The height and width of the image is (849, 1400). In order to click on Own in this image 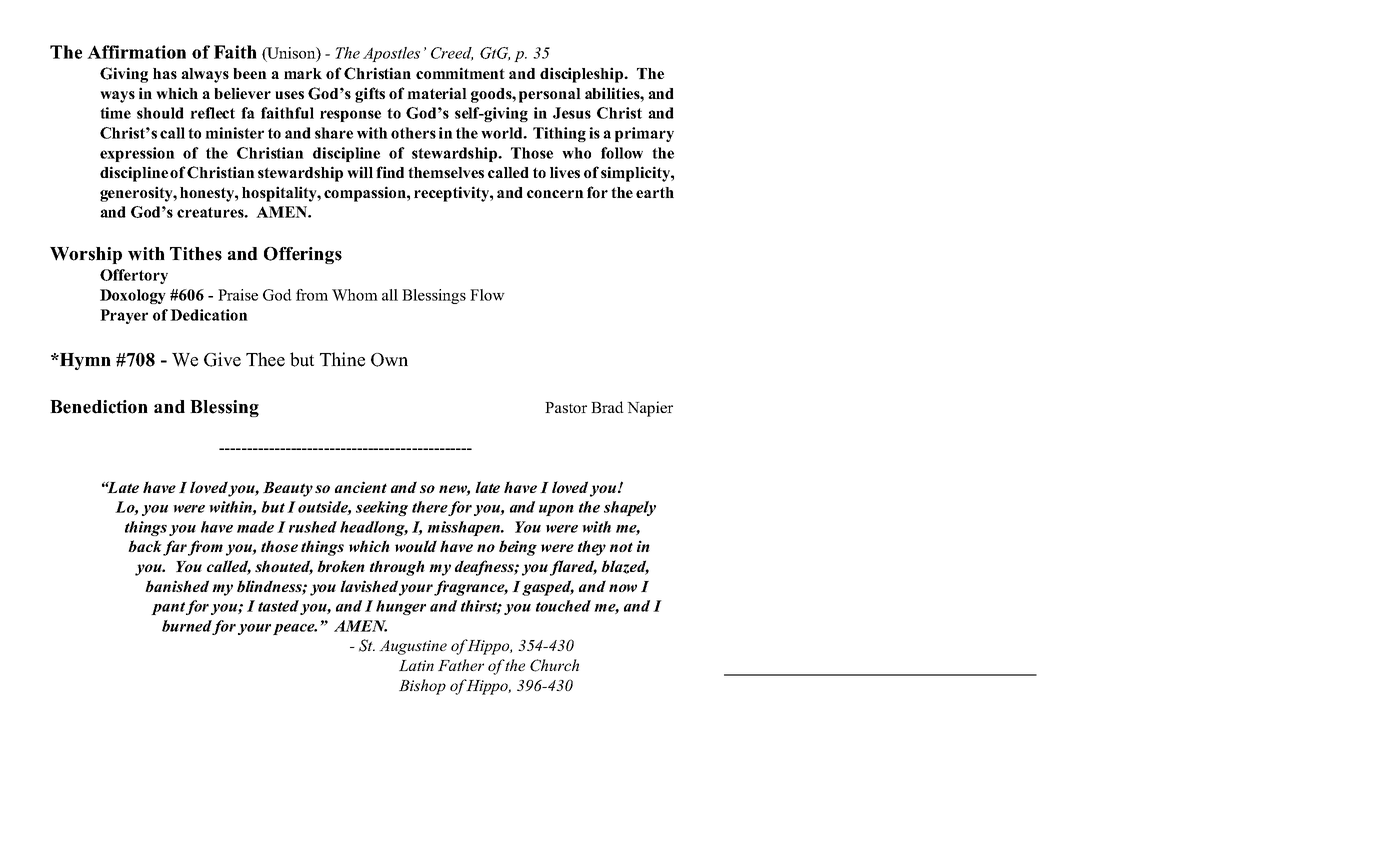, I will do `click(389, 360)`.
